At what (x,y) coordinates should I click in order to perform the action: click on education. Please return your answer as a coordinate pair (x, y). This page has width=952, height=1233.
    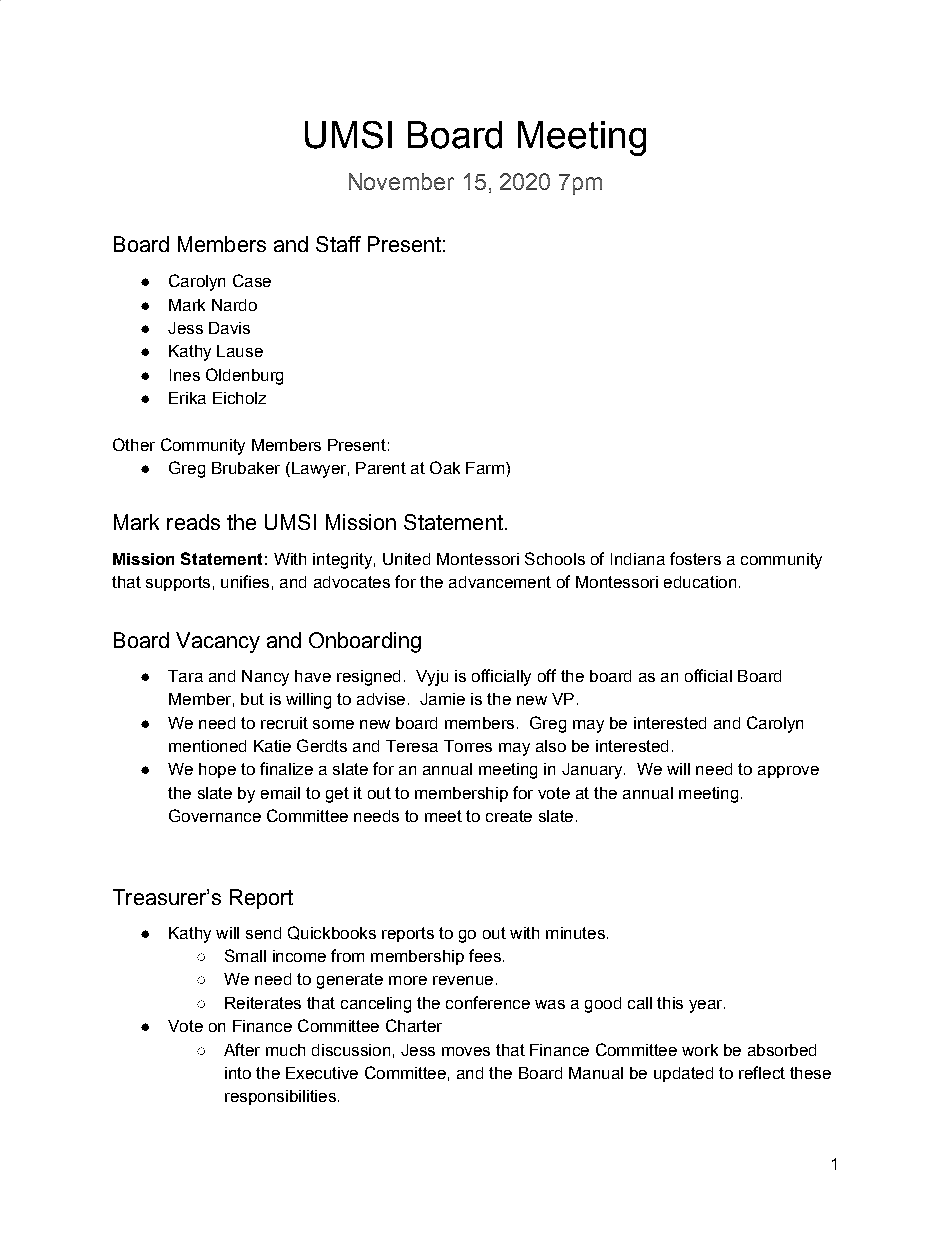
    Looking at the image, I should click on (700, 582).
